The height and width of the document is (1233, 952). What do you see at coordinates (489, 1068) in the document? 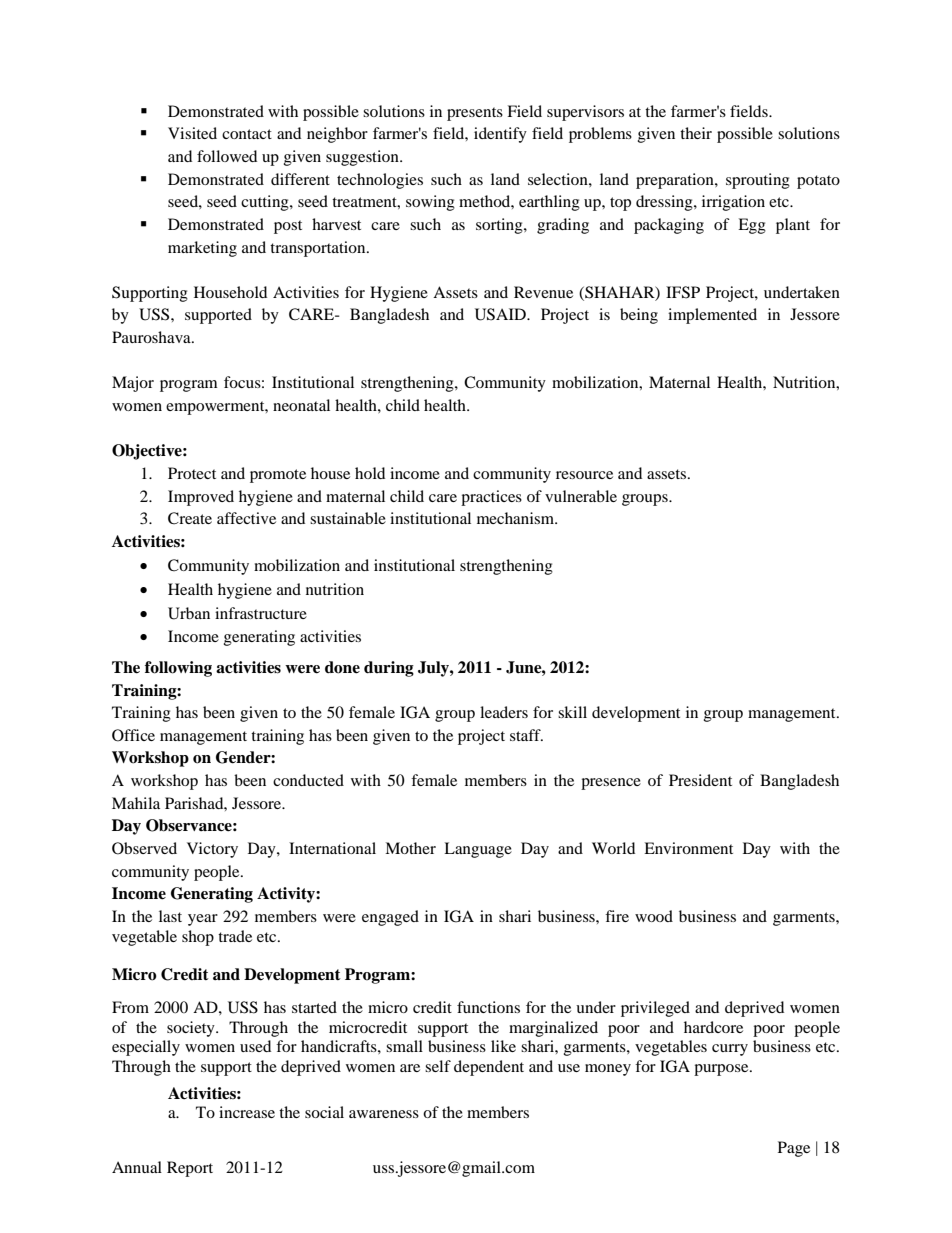
I see `dependent` at bounding box center [489, 1068].
